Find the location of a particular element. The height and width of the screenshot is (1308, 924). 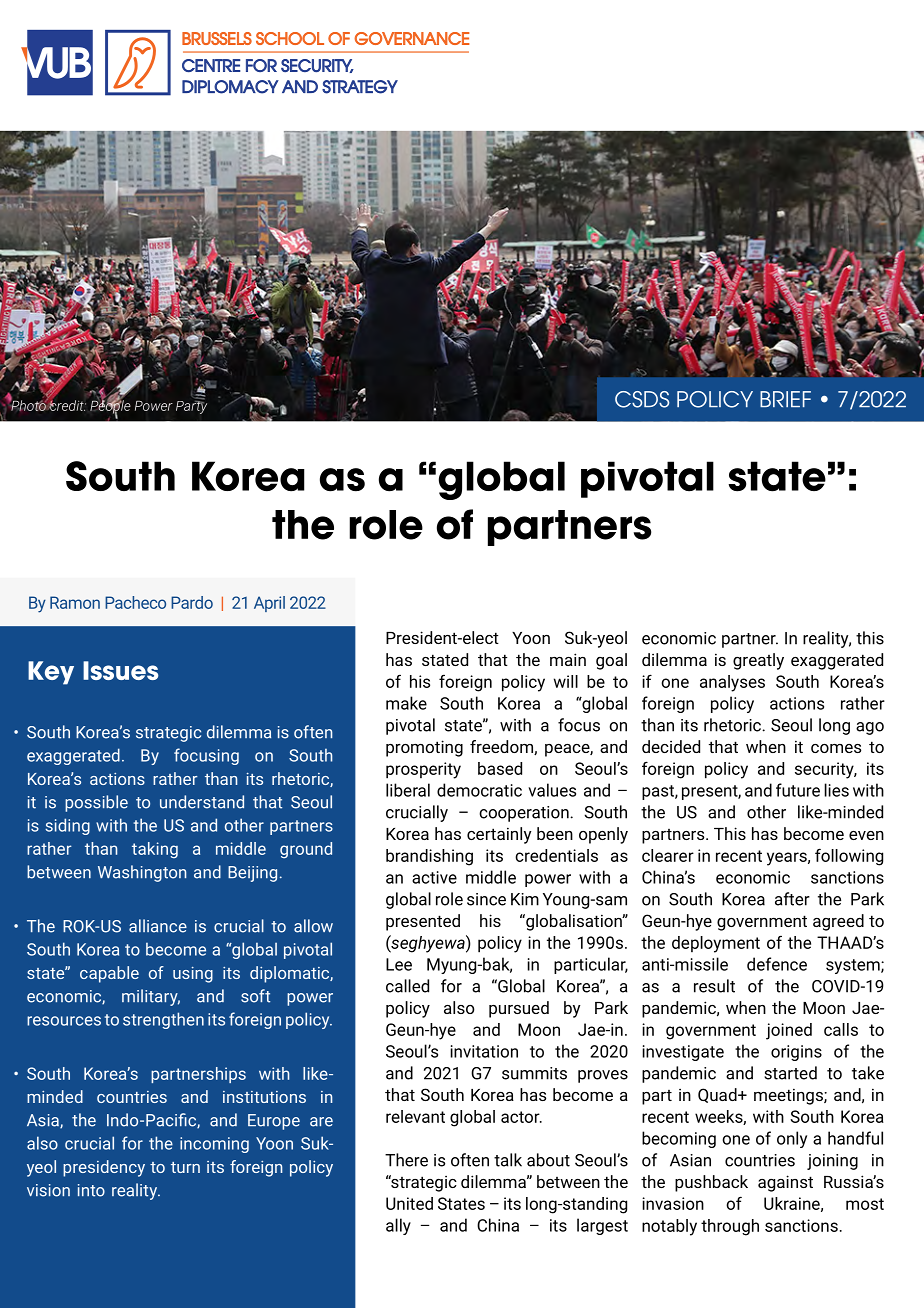

turn is located at coordinates (185, 1167).
